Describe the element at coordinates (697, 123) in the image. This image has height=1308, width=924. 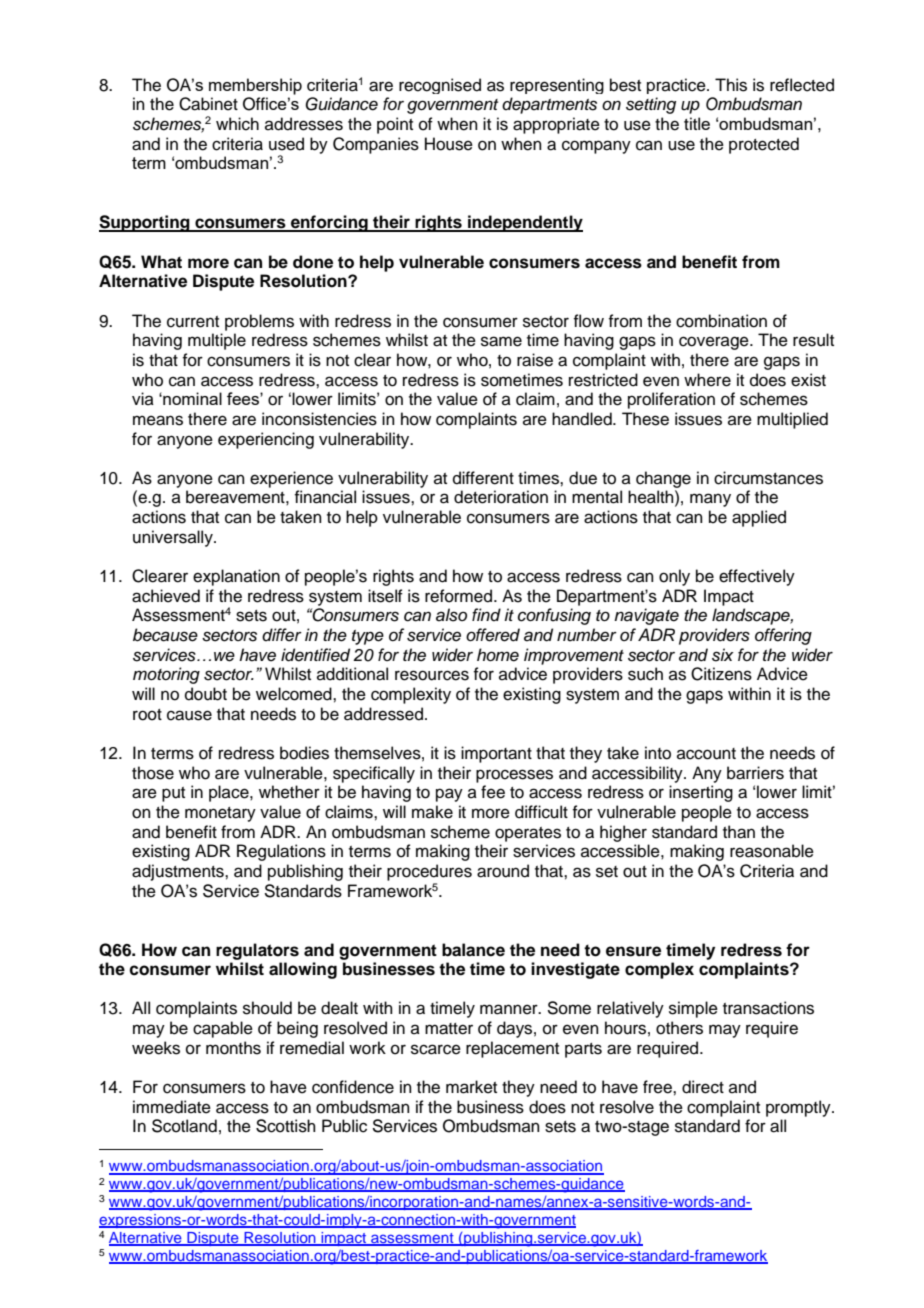
I see `title` at that location.
